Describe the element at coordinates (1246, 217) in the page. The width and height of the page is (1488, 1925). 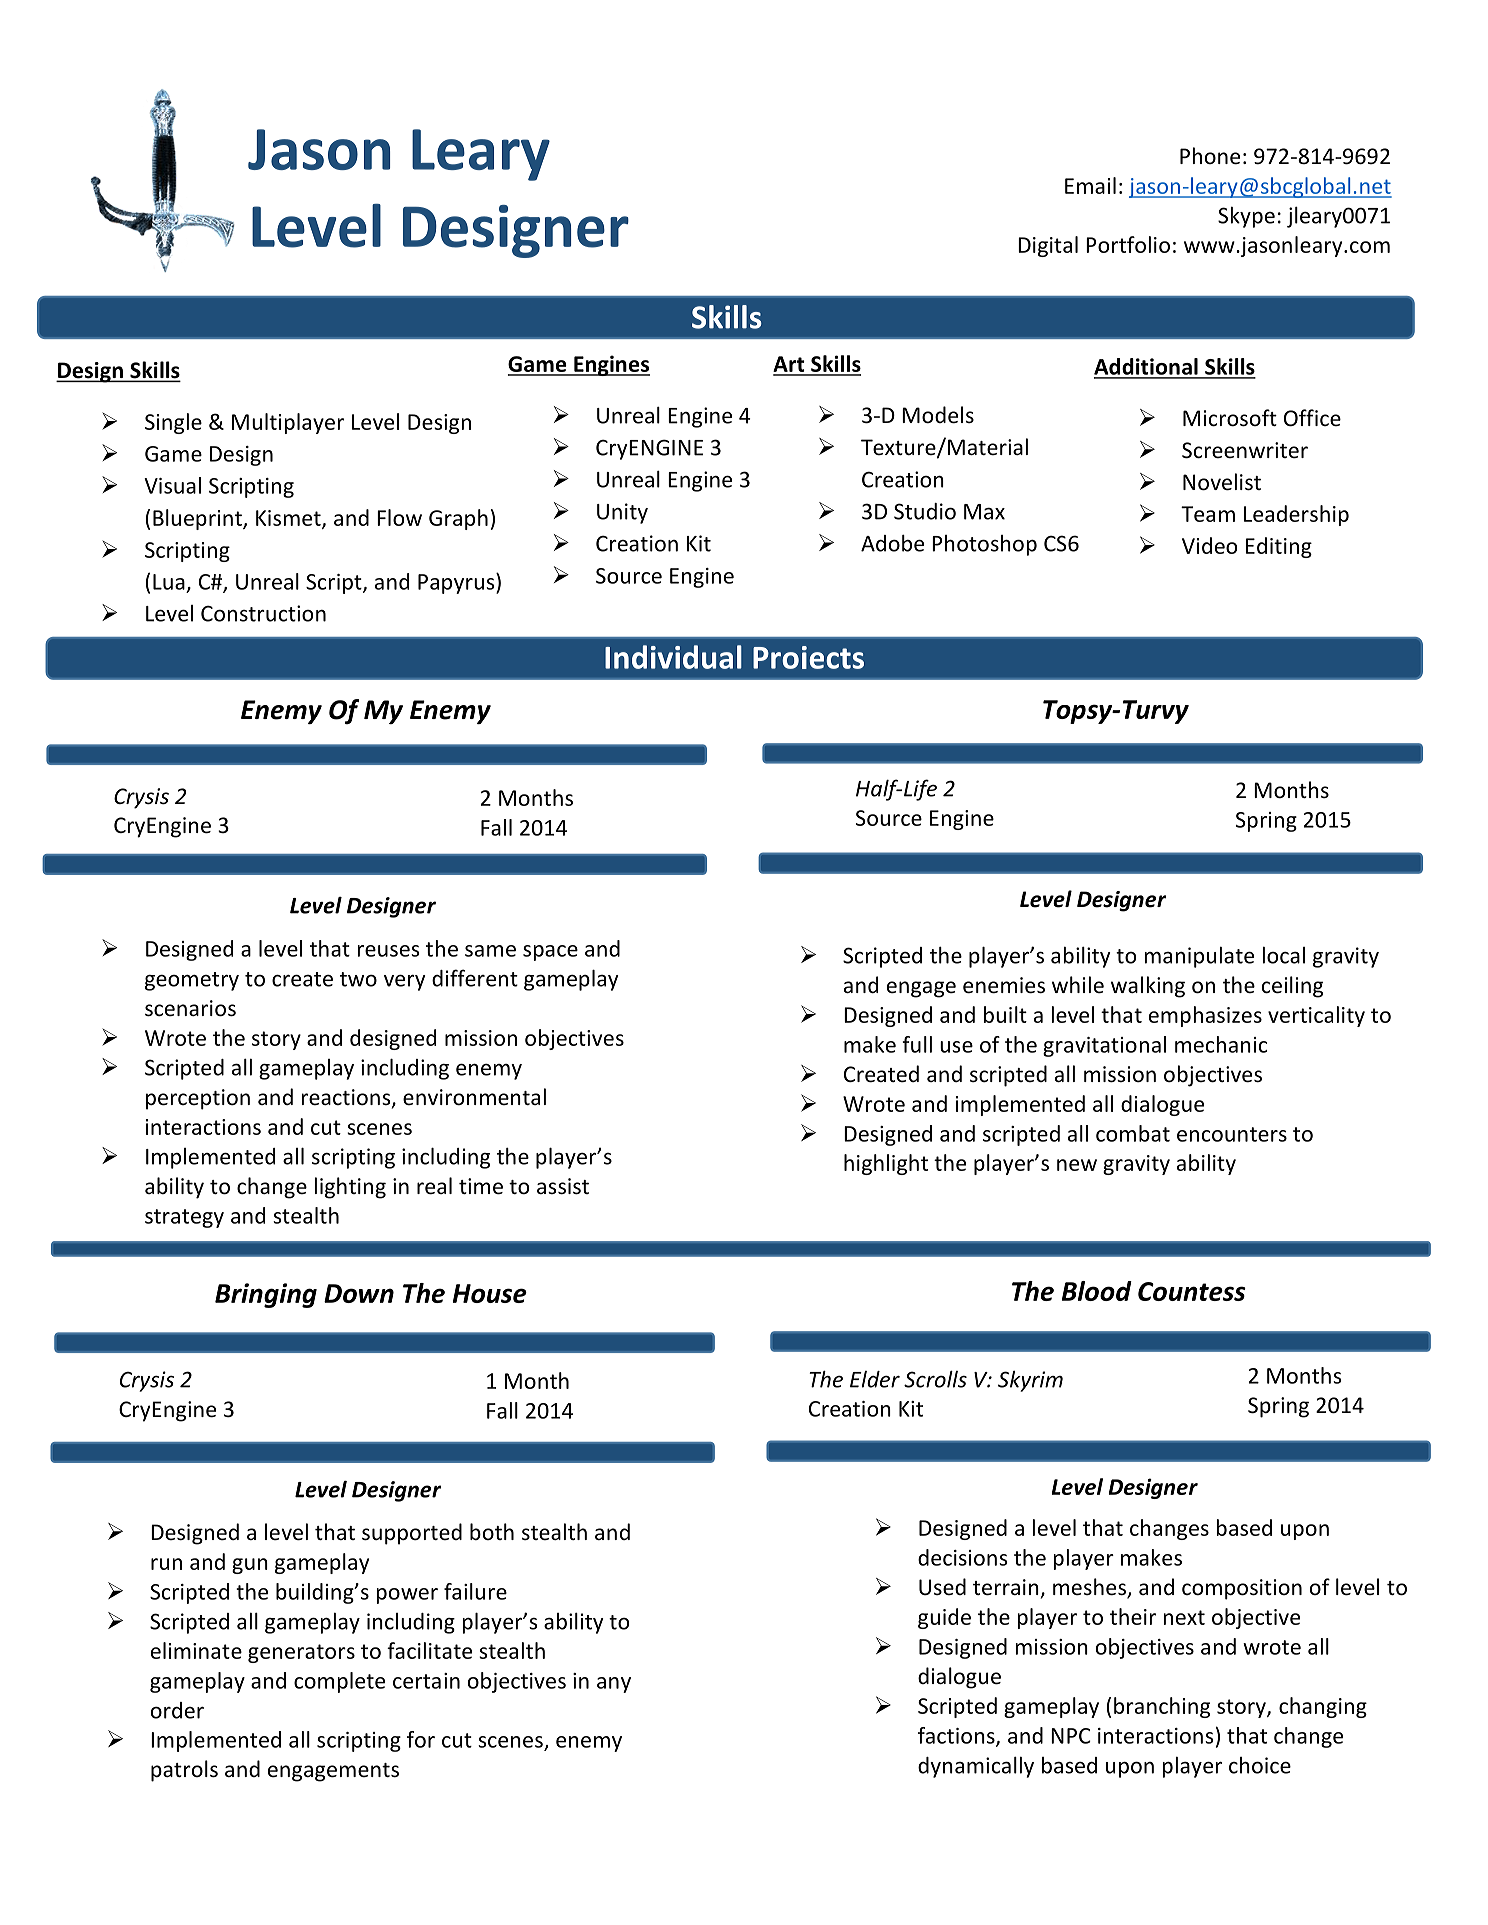
I see `Skype` at that location.
